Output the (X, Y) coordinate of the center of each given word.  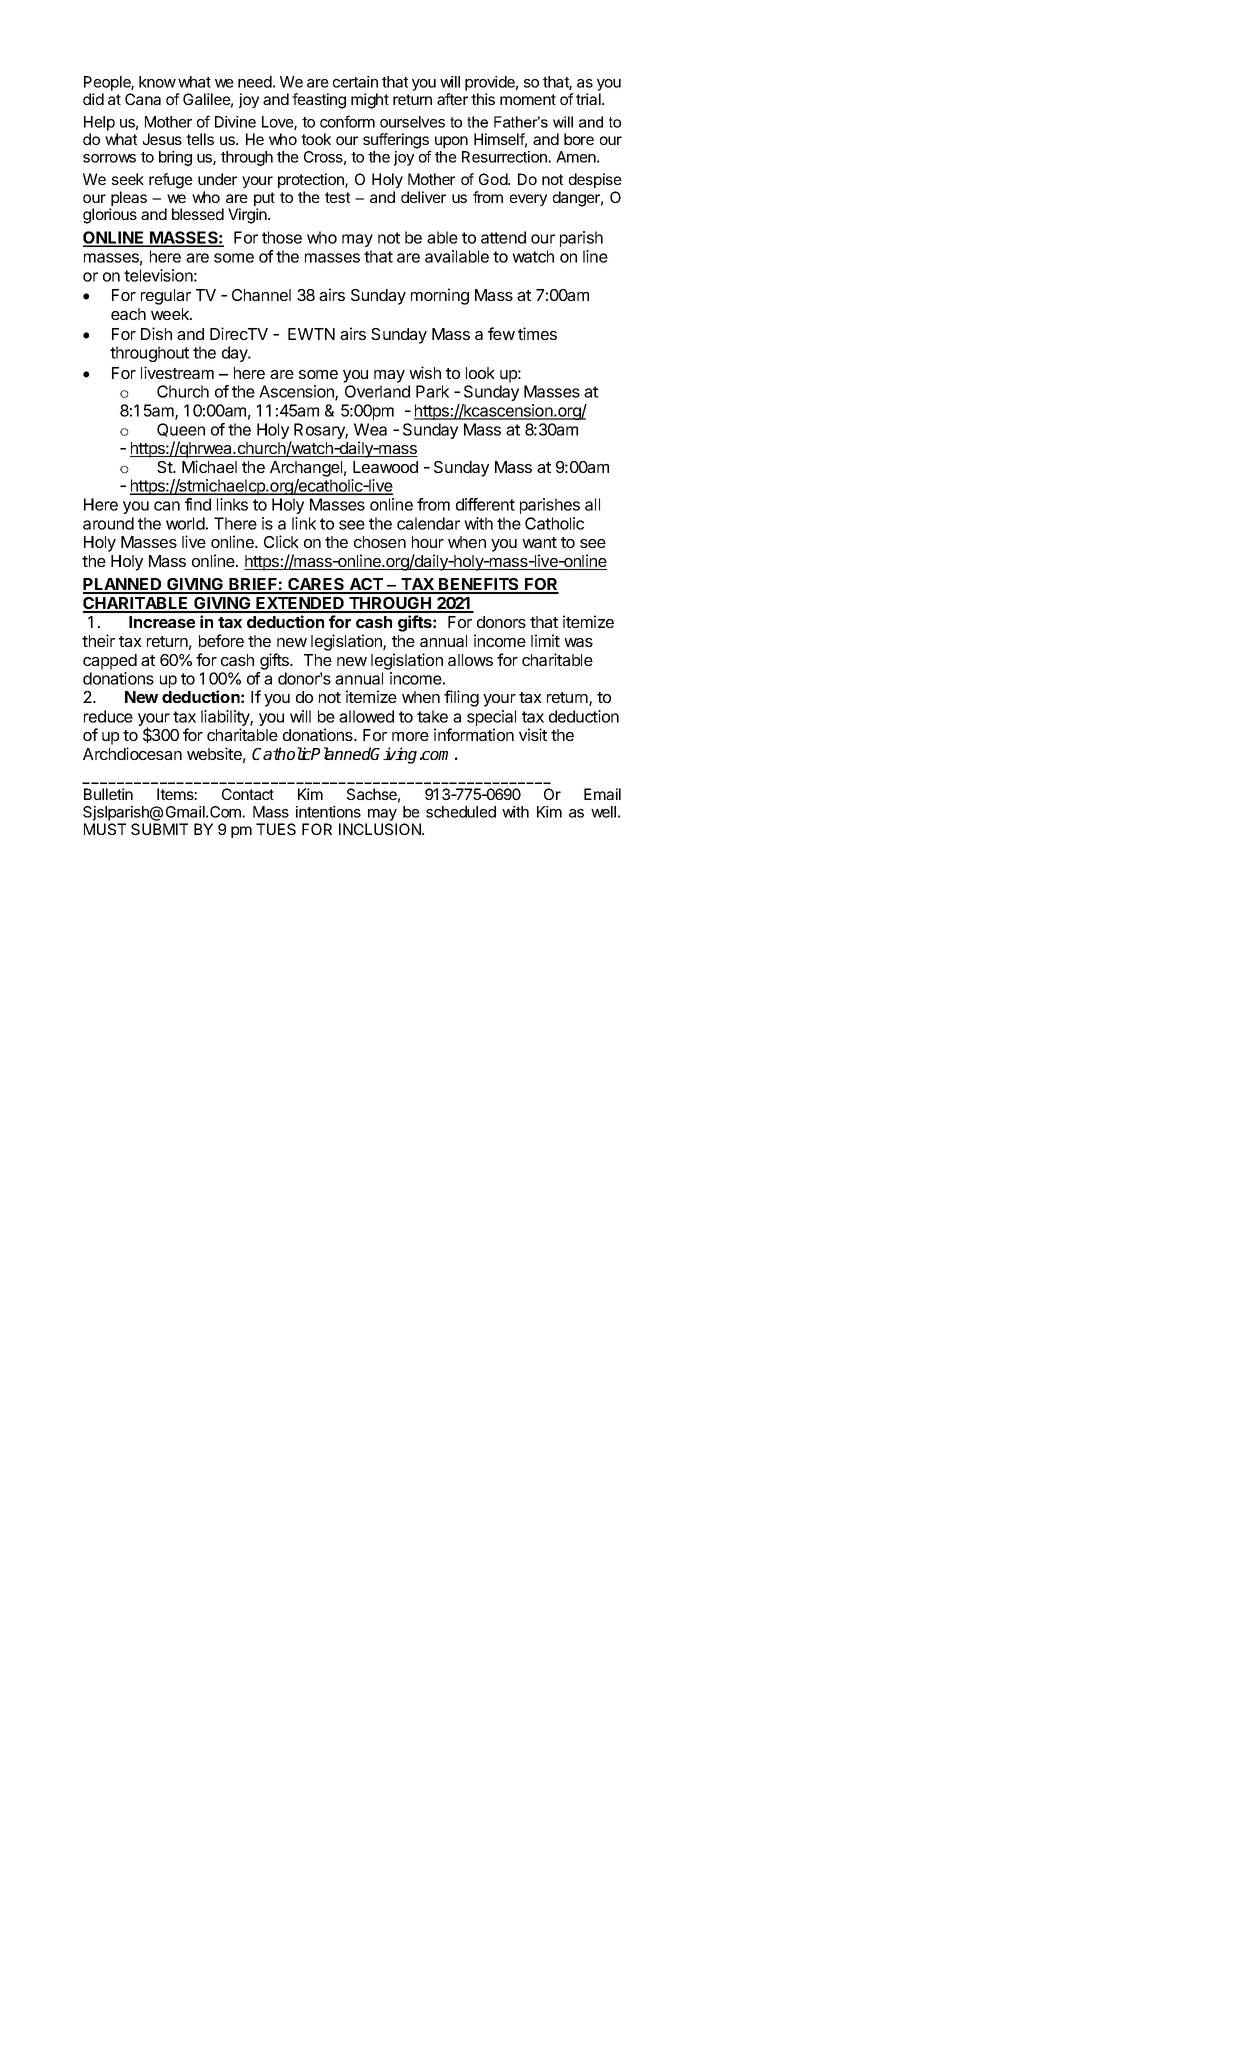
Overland (377, 391)
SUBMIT (159, 829)
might (370, 101)
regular (166, 297)
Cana (143, 99)
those (282, 237)
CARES (316, 585)
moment (528, 99)
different (485, 504)
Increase (162, 622)
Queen (181, 430)
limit (545, 640)
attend (503, 237)
